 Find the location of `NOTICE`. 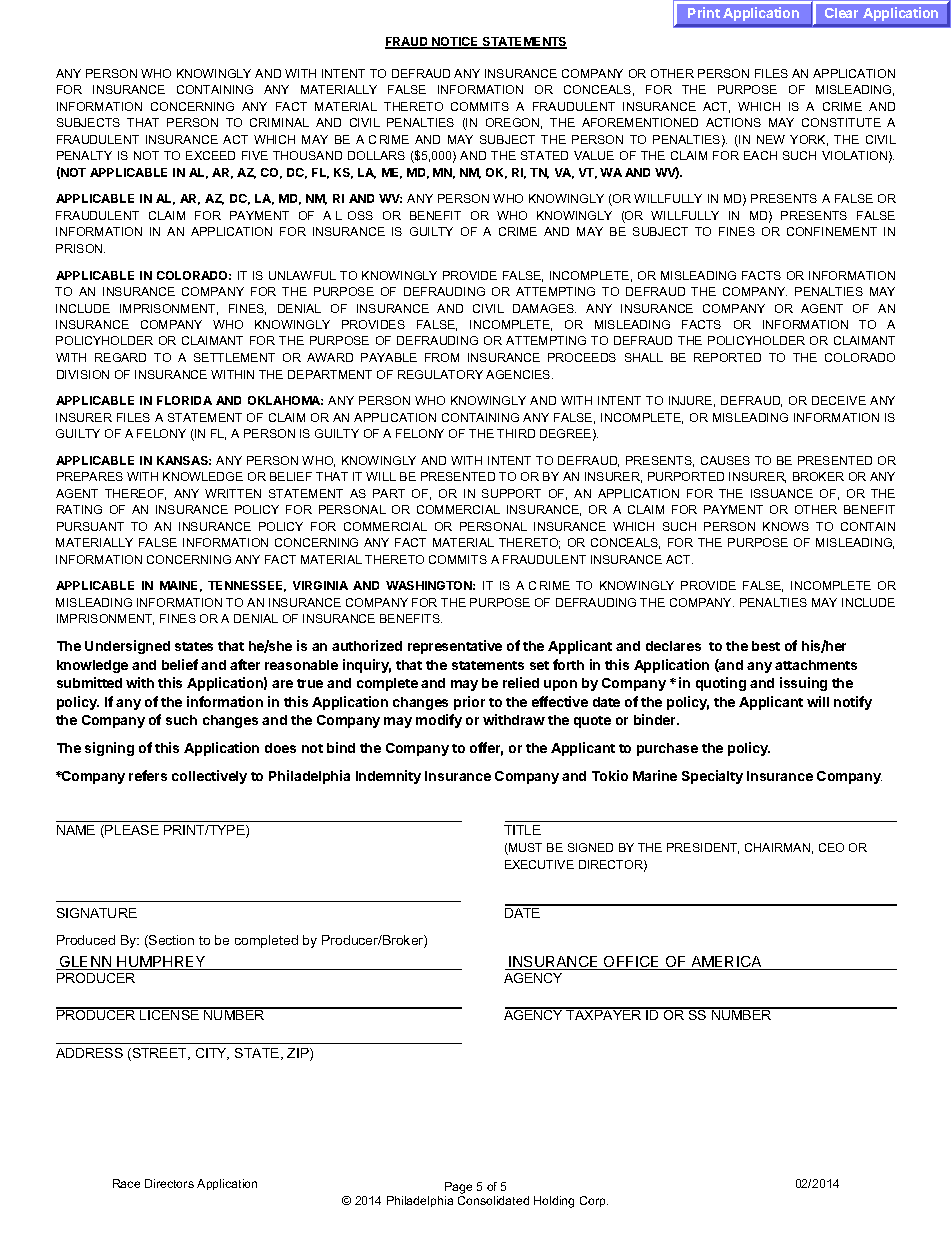

NOTICE is located at coordinates (455, 43).
